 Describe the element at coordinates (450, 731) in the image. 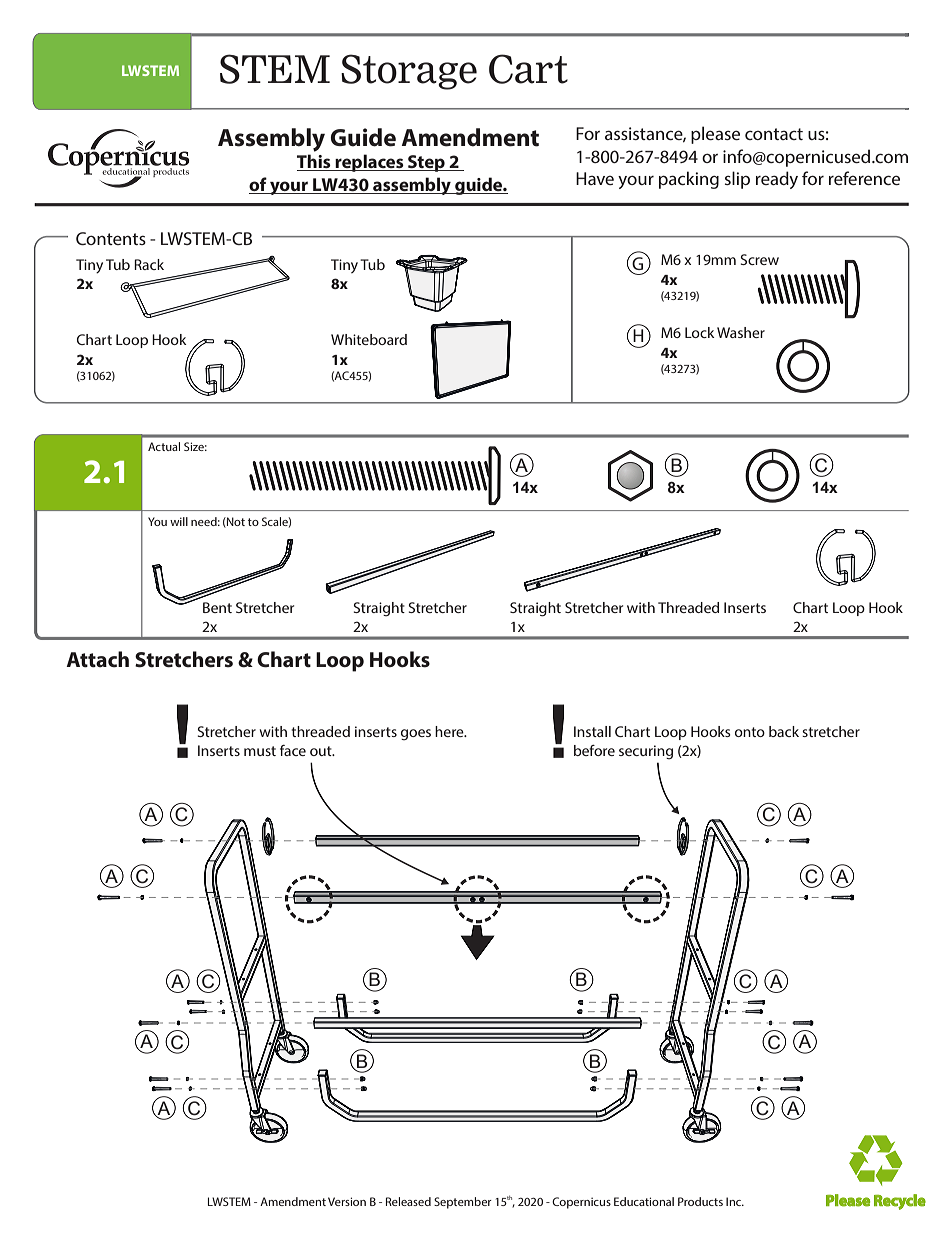

I see `here` at that location.
